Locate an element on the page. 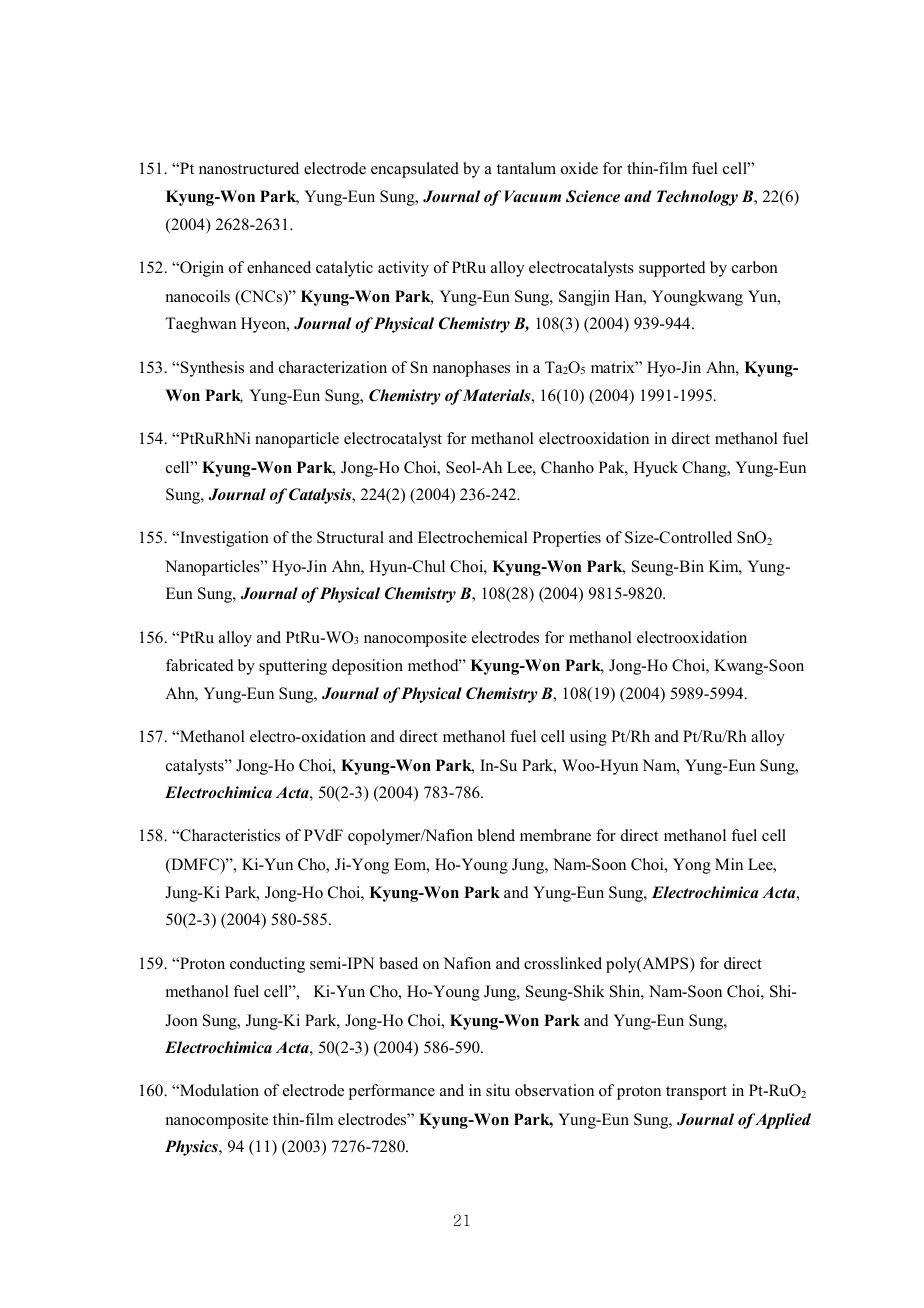 Image resolution: width=924 pixels, height=1308 pixels. using is located at coordinates (588, 738).
